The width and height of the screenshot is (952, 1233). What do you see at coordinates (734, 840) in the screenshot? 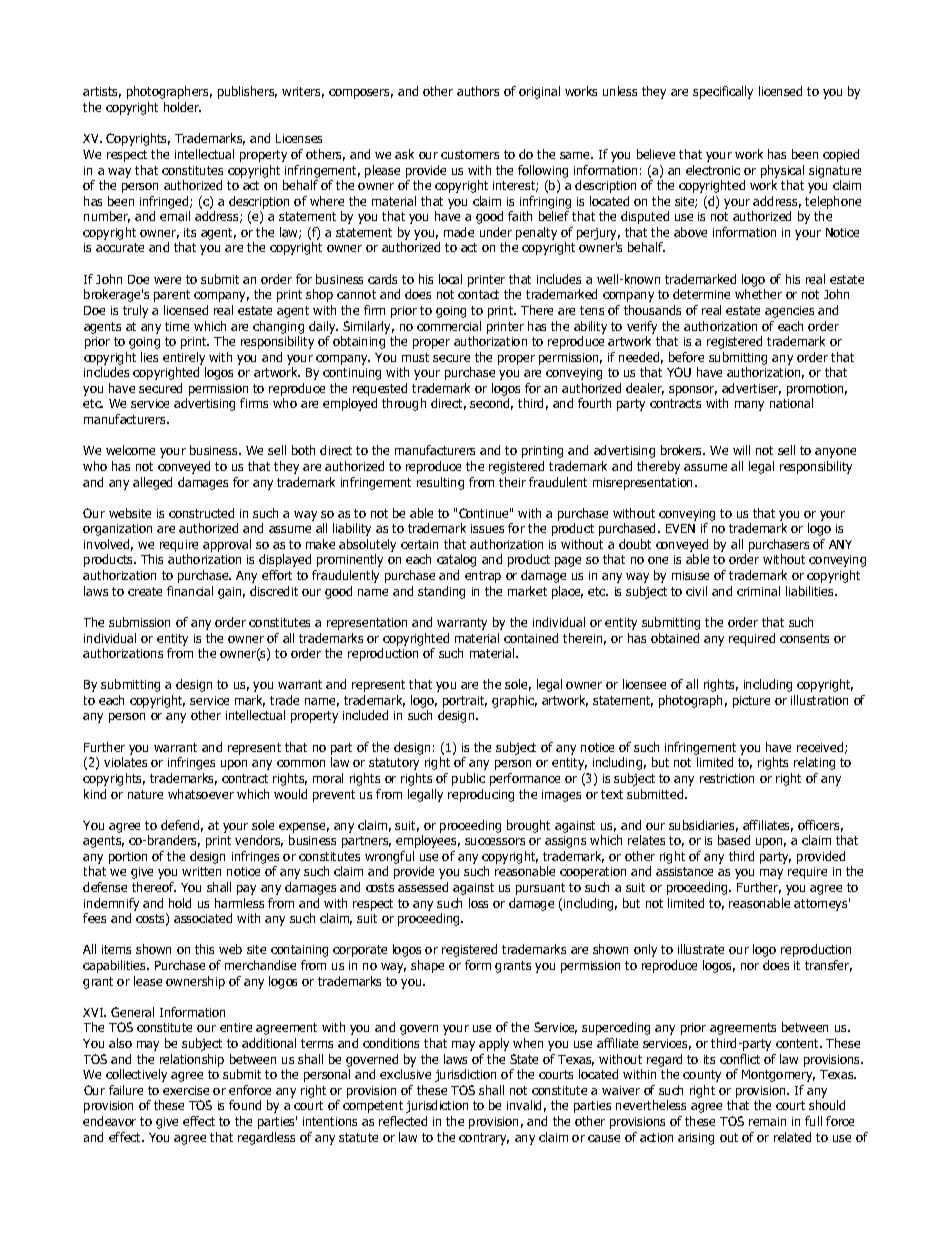
I see `based` at bounding box center [734, 840].
